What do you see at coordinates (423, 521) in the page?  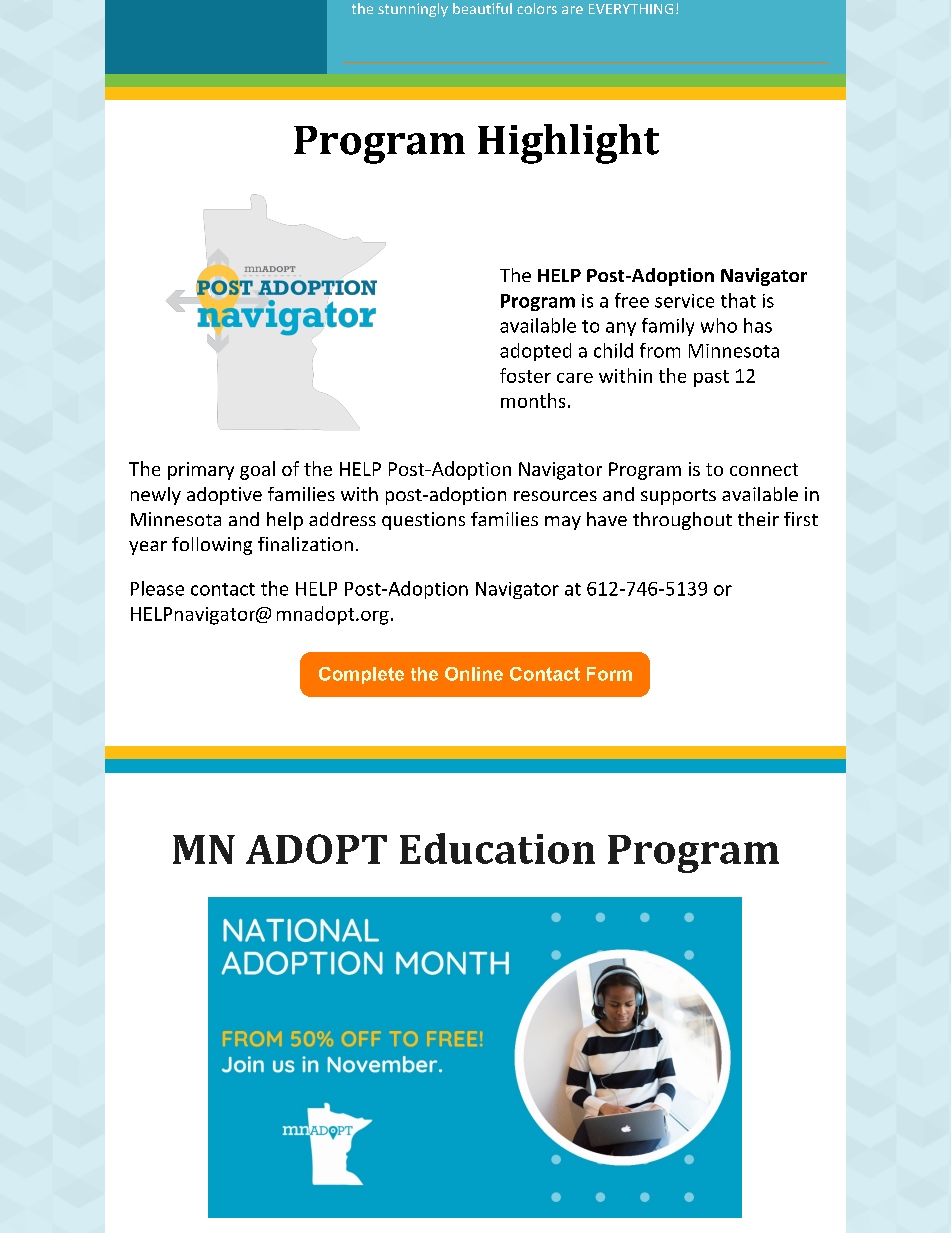 I see `questions` at bounding box center [423, 521].
